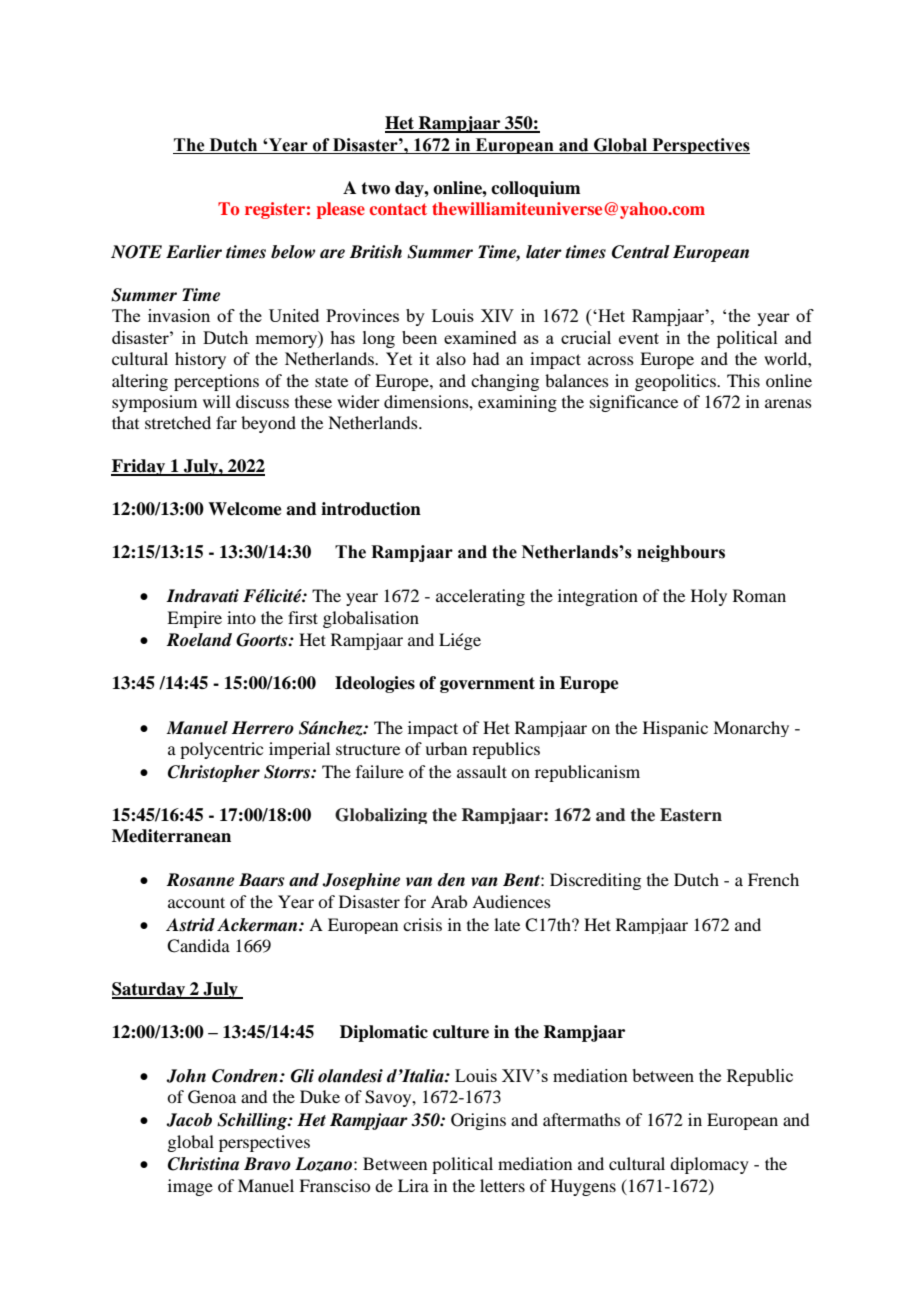 This page has height=1308, width=924. I want to click on Central, so click(641, 252).
